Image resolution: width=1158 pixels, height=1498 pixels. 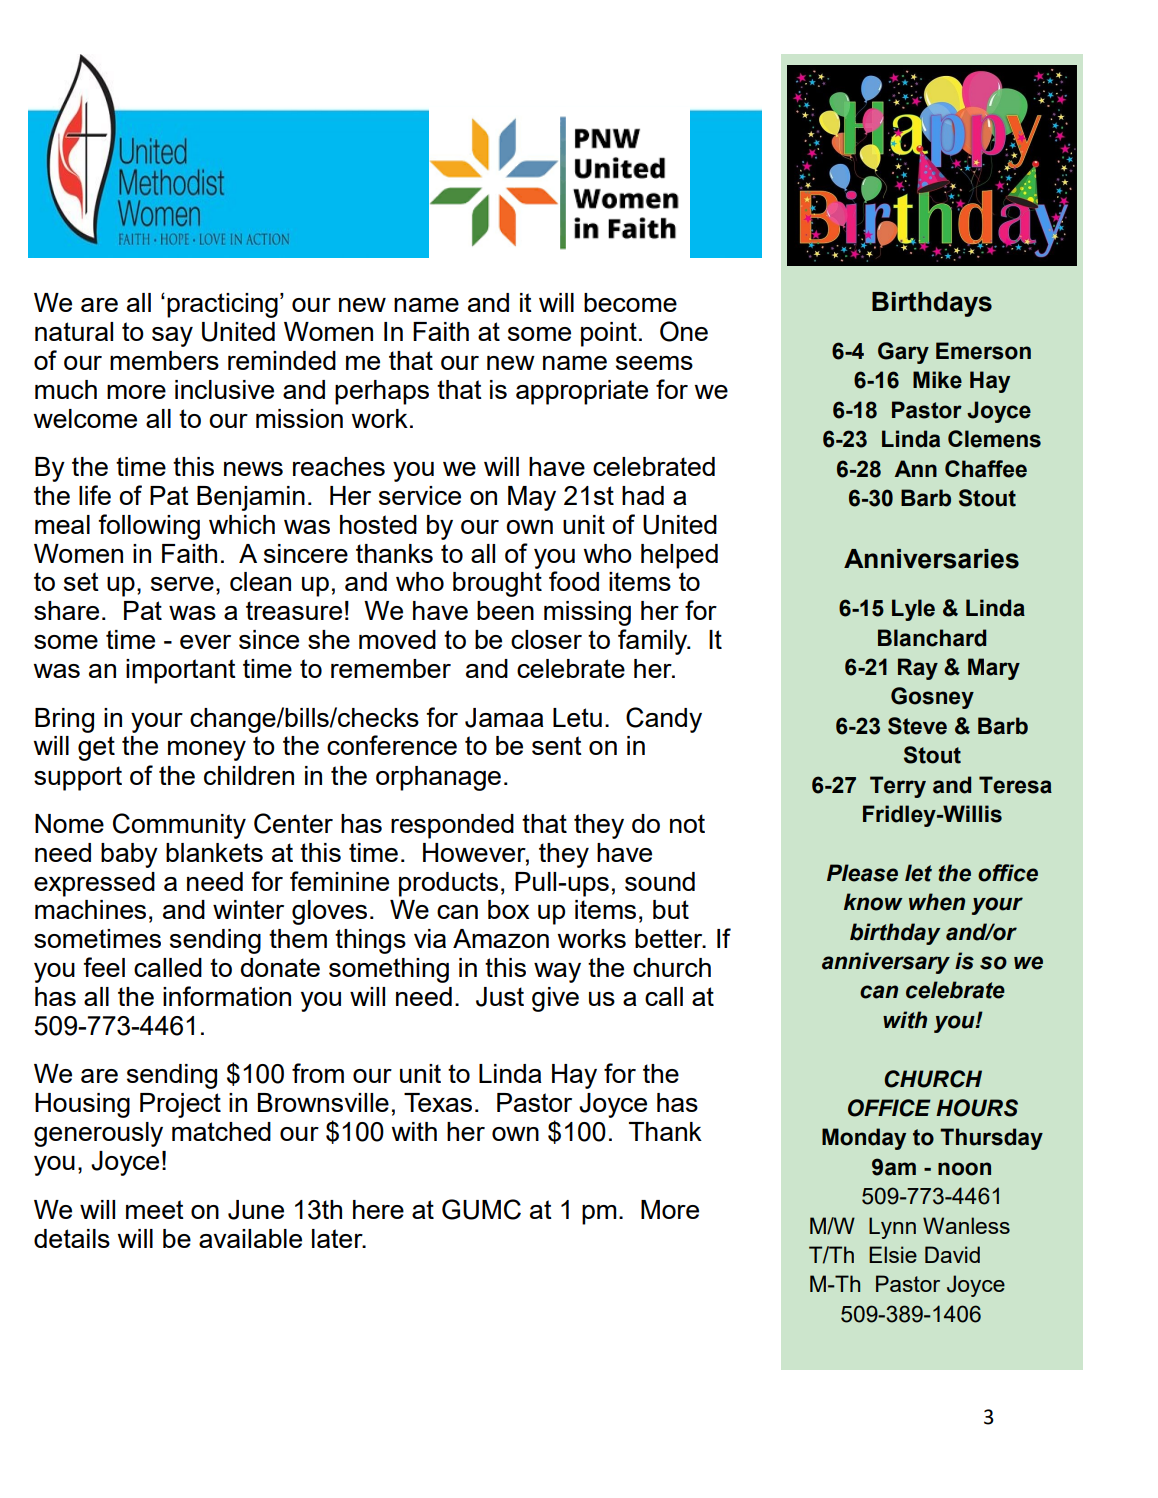 What do you see at coordinates (155, 1209) in the screenshot?
I see `meet` at bounding box center [155, 1209].
